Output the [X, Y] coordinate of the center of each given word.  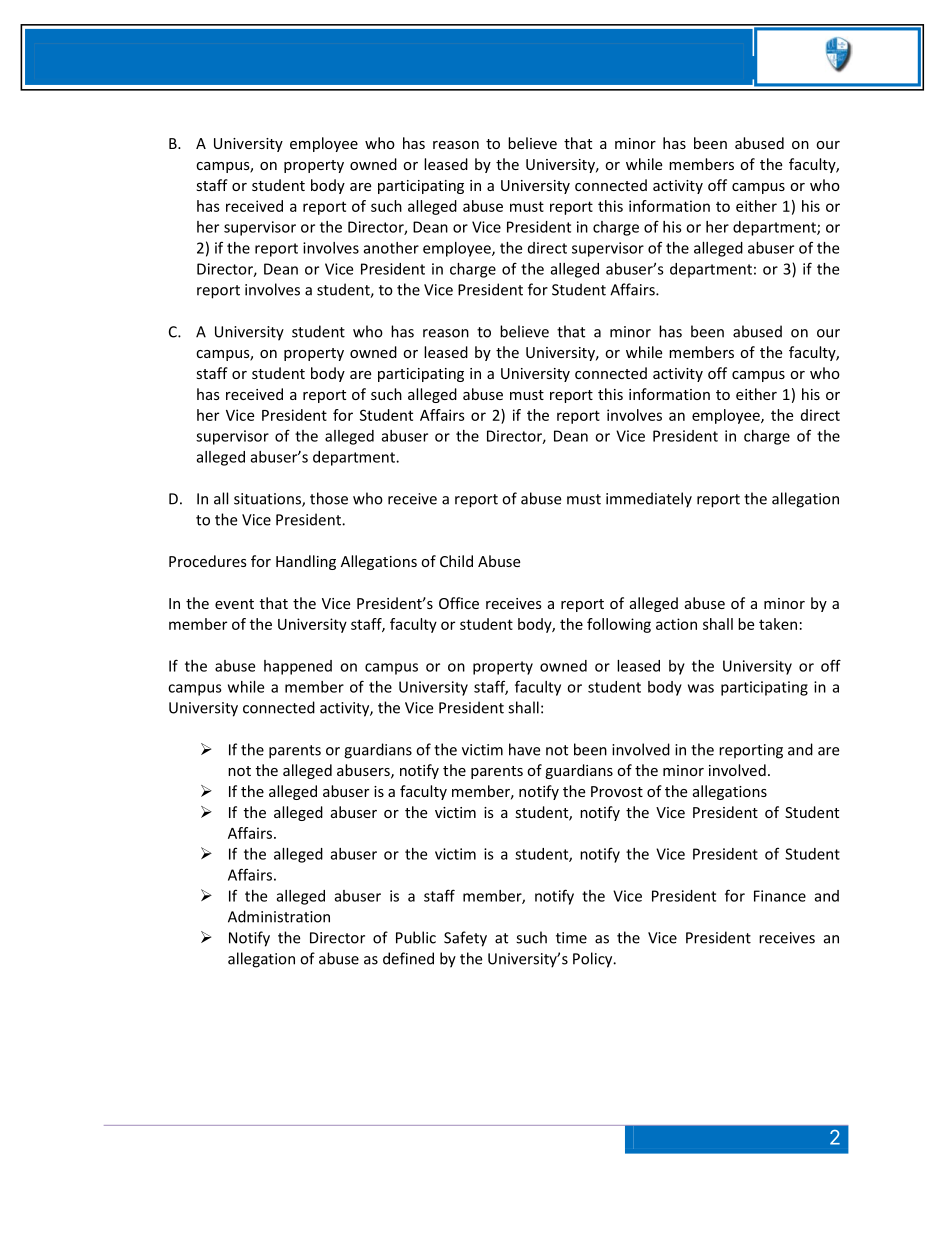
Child [456, 561]
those [329, 498]
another [391, 248]
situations [268, 500]
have [524, 749]
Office [459, 603]
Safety [465, 939]
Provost [617, 791]
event [234, 604]
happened [298, 667]
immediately [649, 500]
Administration [279, 916]
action [676, 624]
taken [778, 624]
